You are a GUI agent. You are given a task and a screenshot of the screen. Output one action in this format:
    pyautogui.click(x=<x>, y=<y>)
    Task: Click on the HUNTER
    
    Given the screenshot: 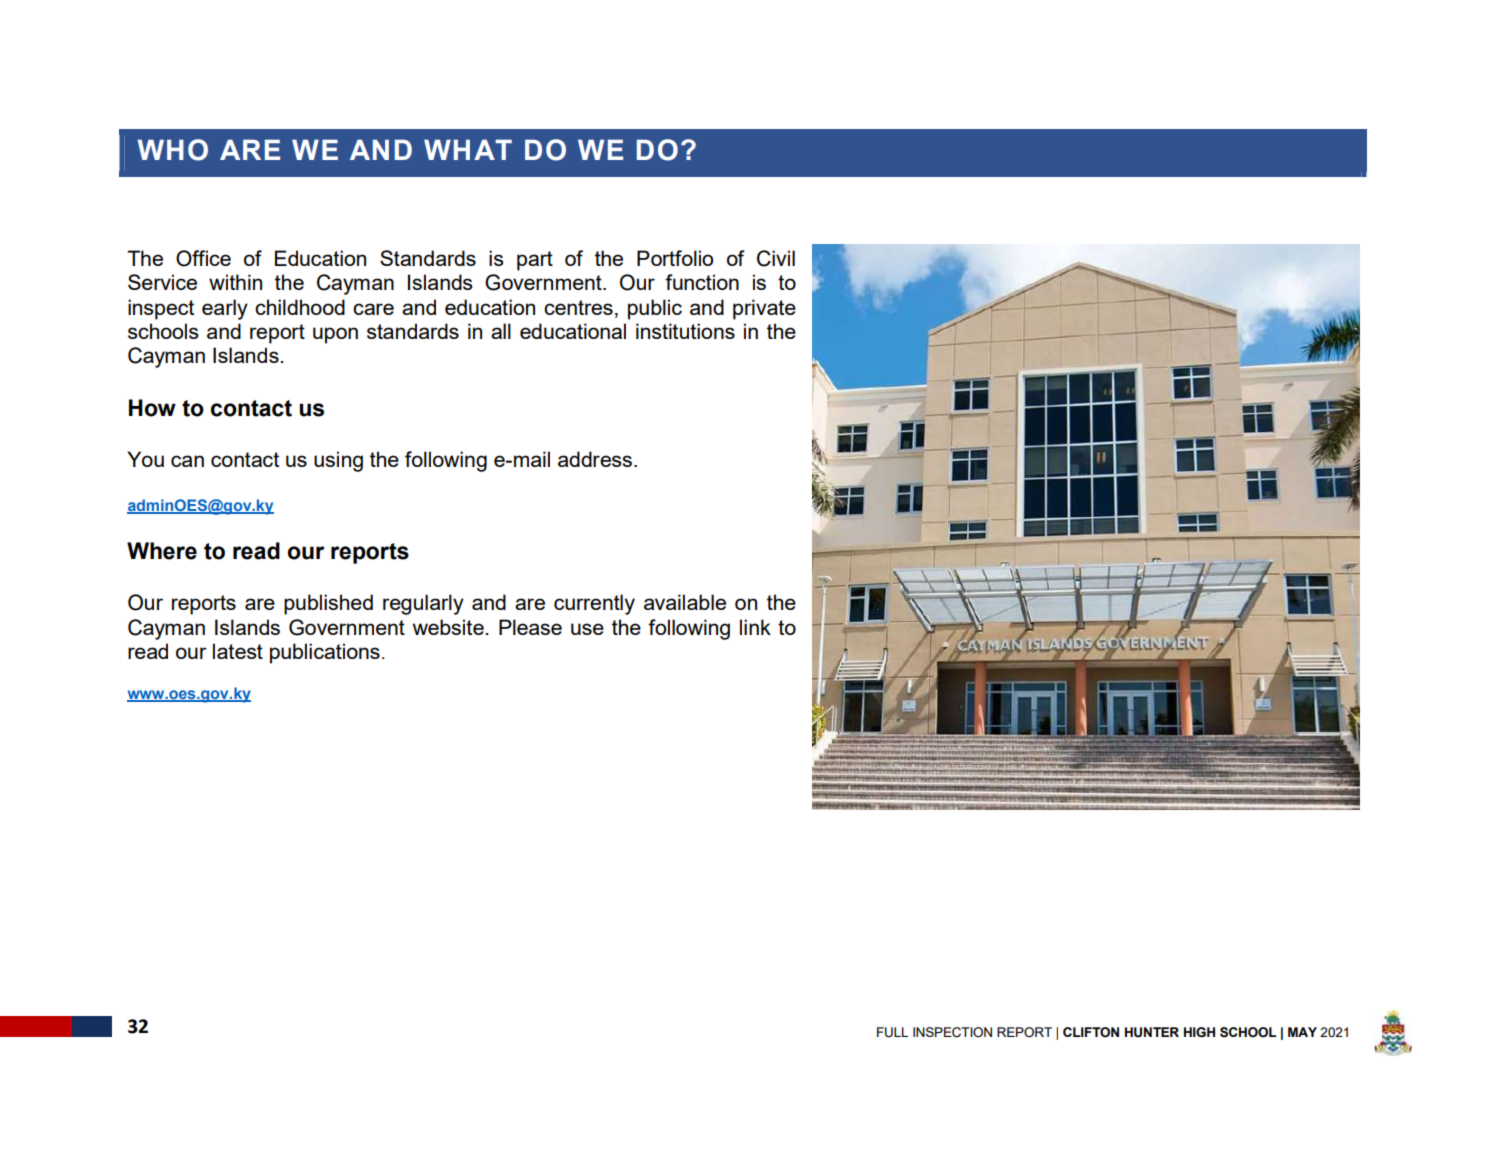 What is the action you would take?
    pyautogui.click(x=1152, y=1032)
